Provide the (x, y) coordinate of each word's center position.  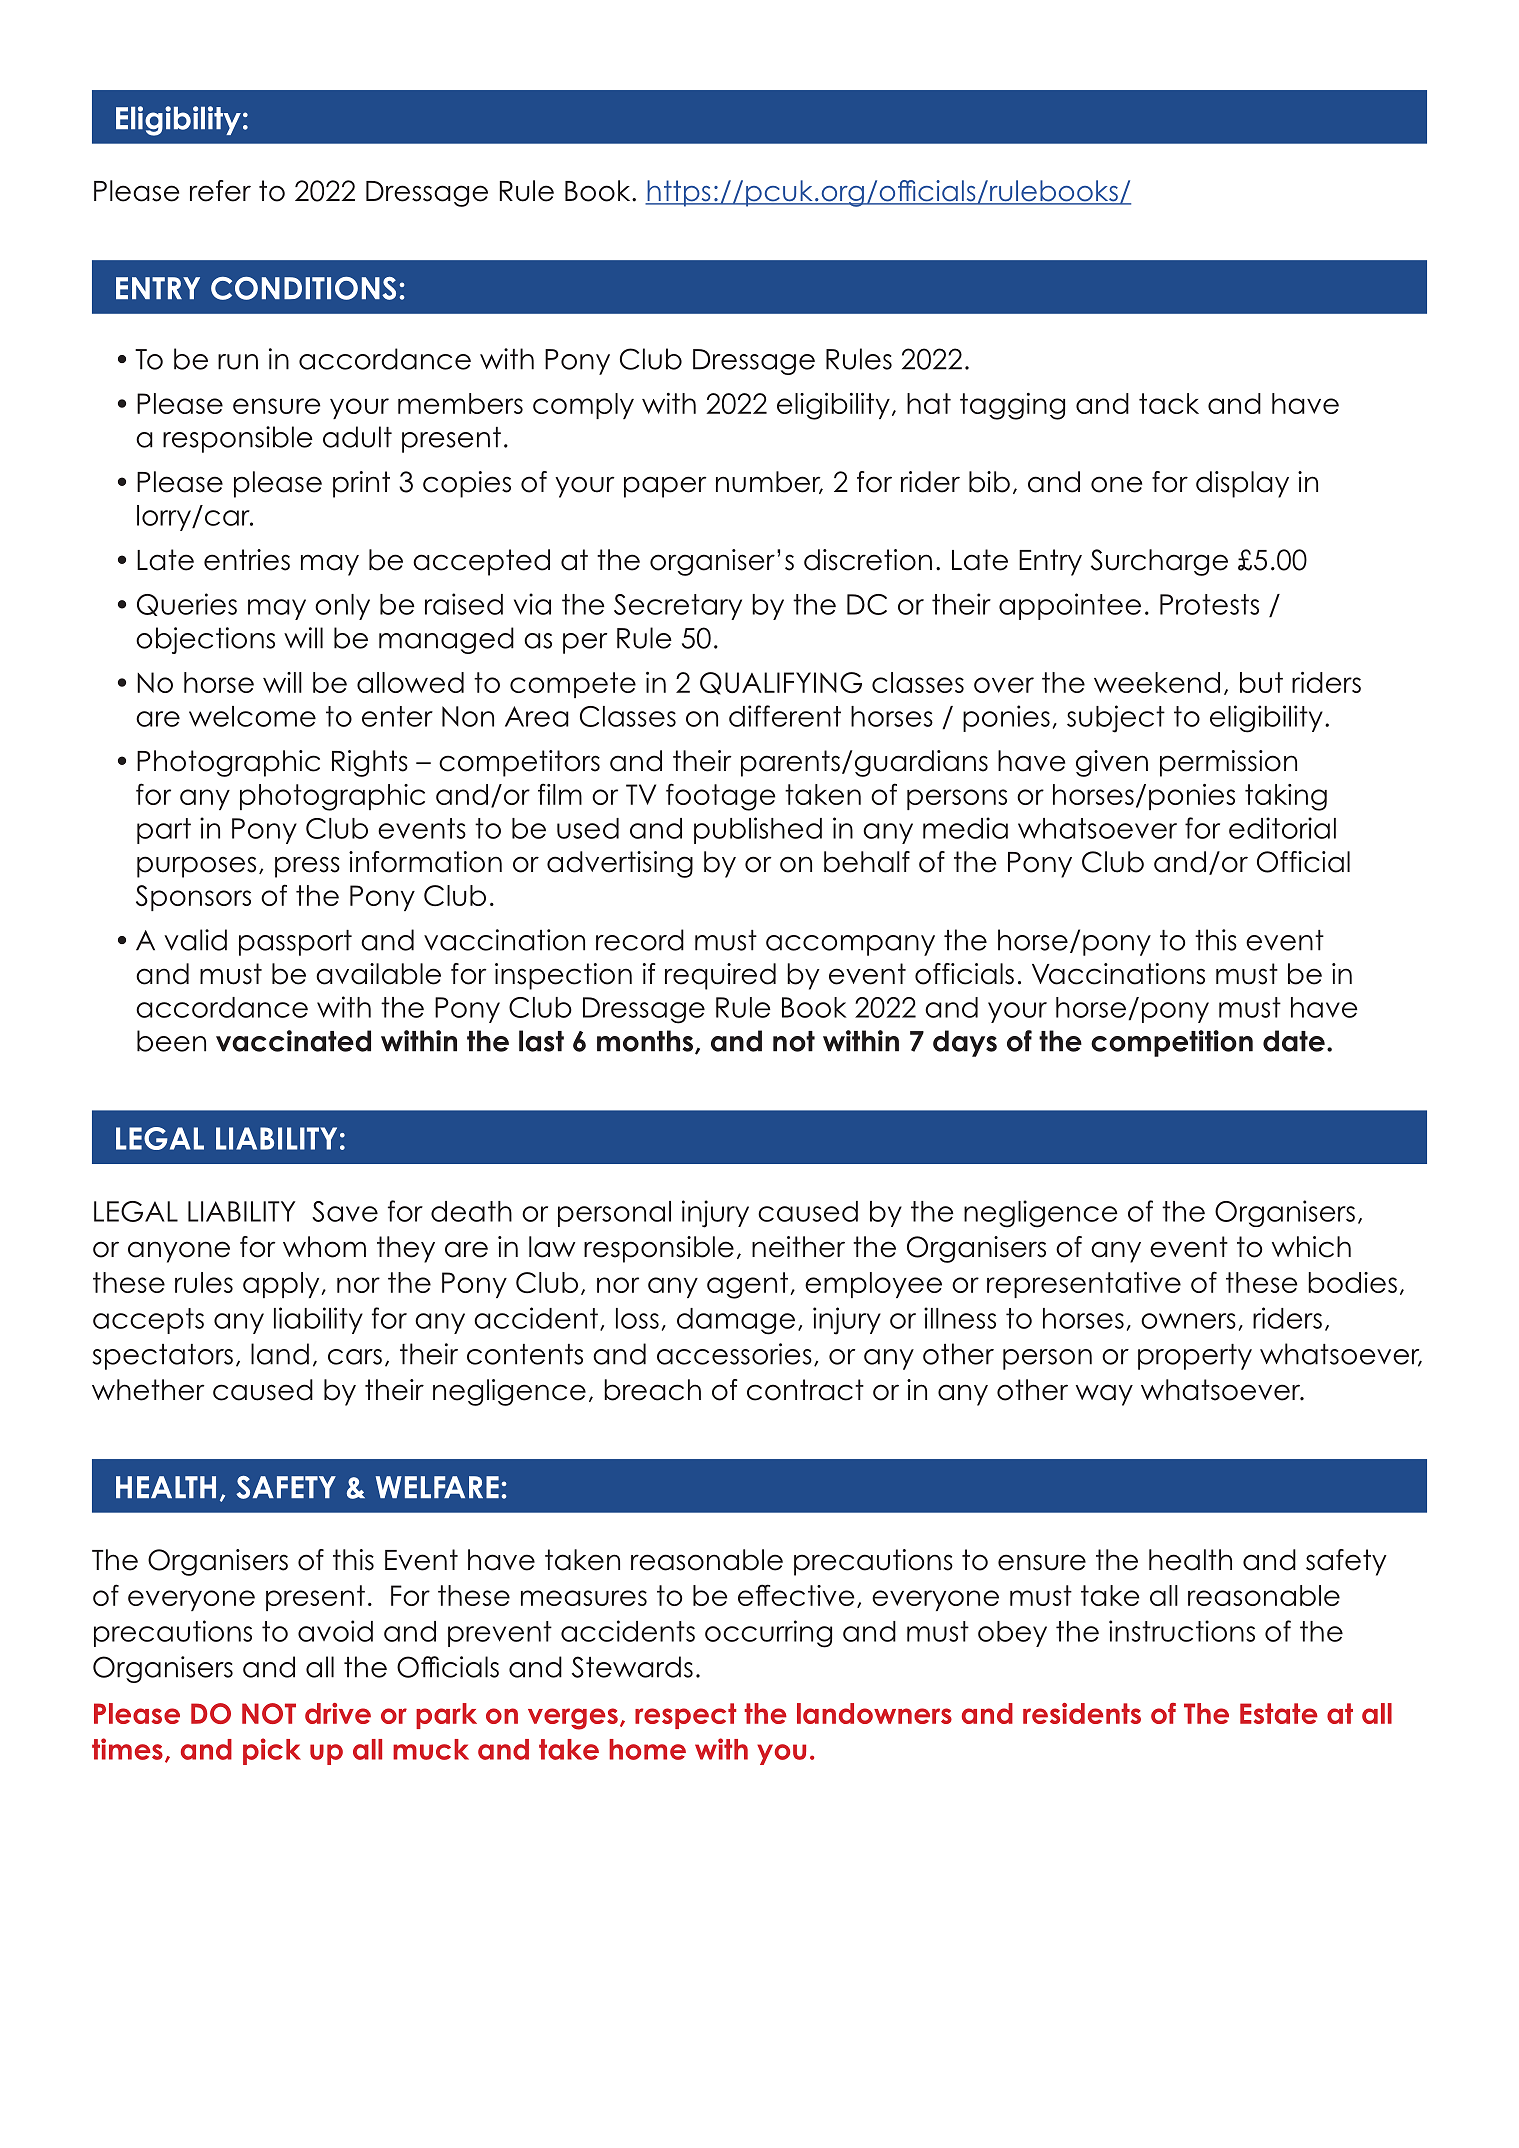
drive (338, 1713)
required (720, 976)
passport (295, 943)
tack (1169, 403)
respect (685, 1716)
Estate (1279, 1713)
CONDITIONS (303, 288)
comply (583, 406)
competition (1172, 1043)
